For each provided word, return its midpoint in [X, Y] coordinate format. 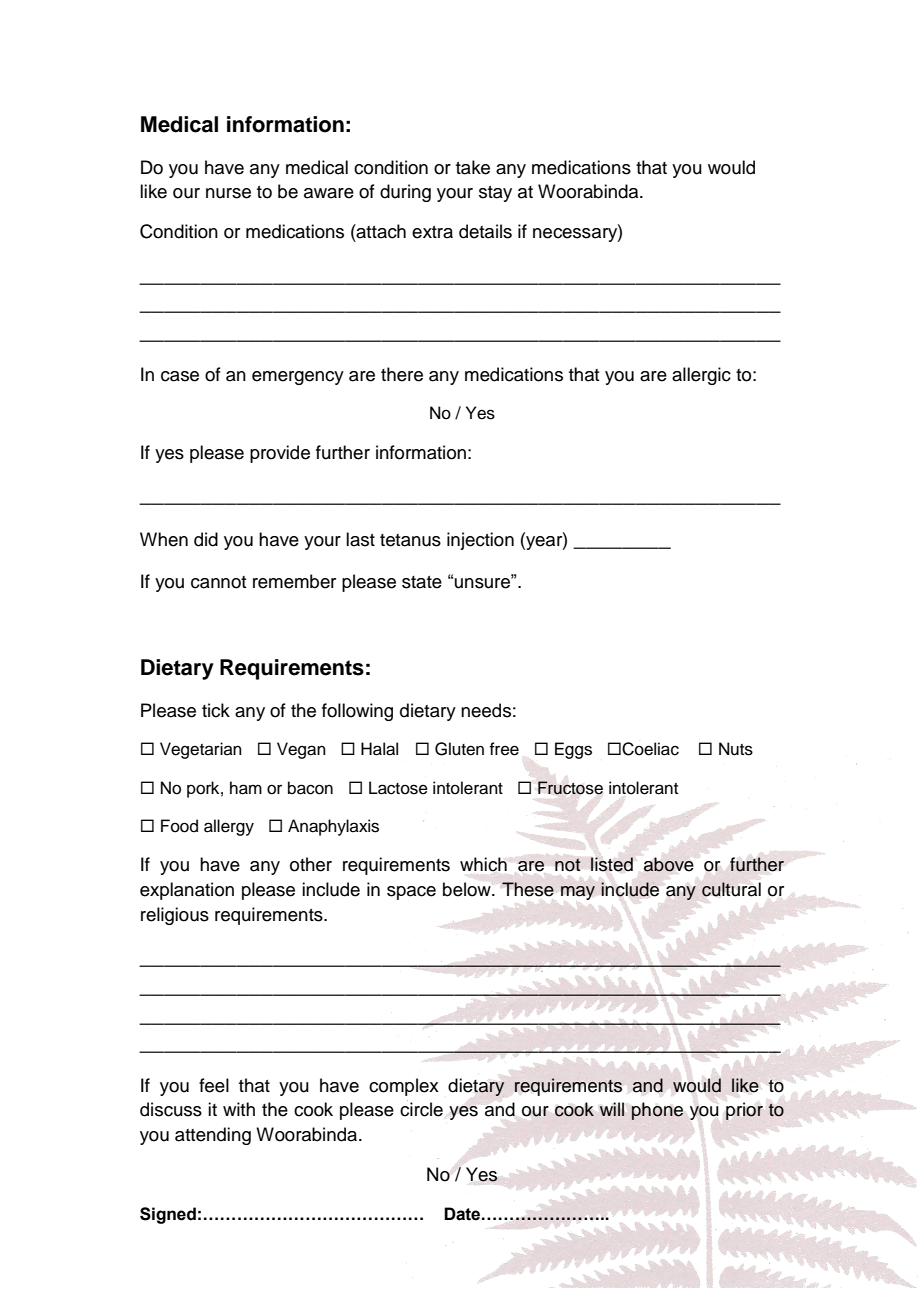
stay [495, 194]
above [668, 864]
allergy [229, 827]
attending [213, 1136]
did [206, 539]
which [483, 864]
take [473, 167]
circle [421, 1109]
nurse [228, 193]
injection [480, 541]
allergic [701, 376]
